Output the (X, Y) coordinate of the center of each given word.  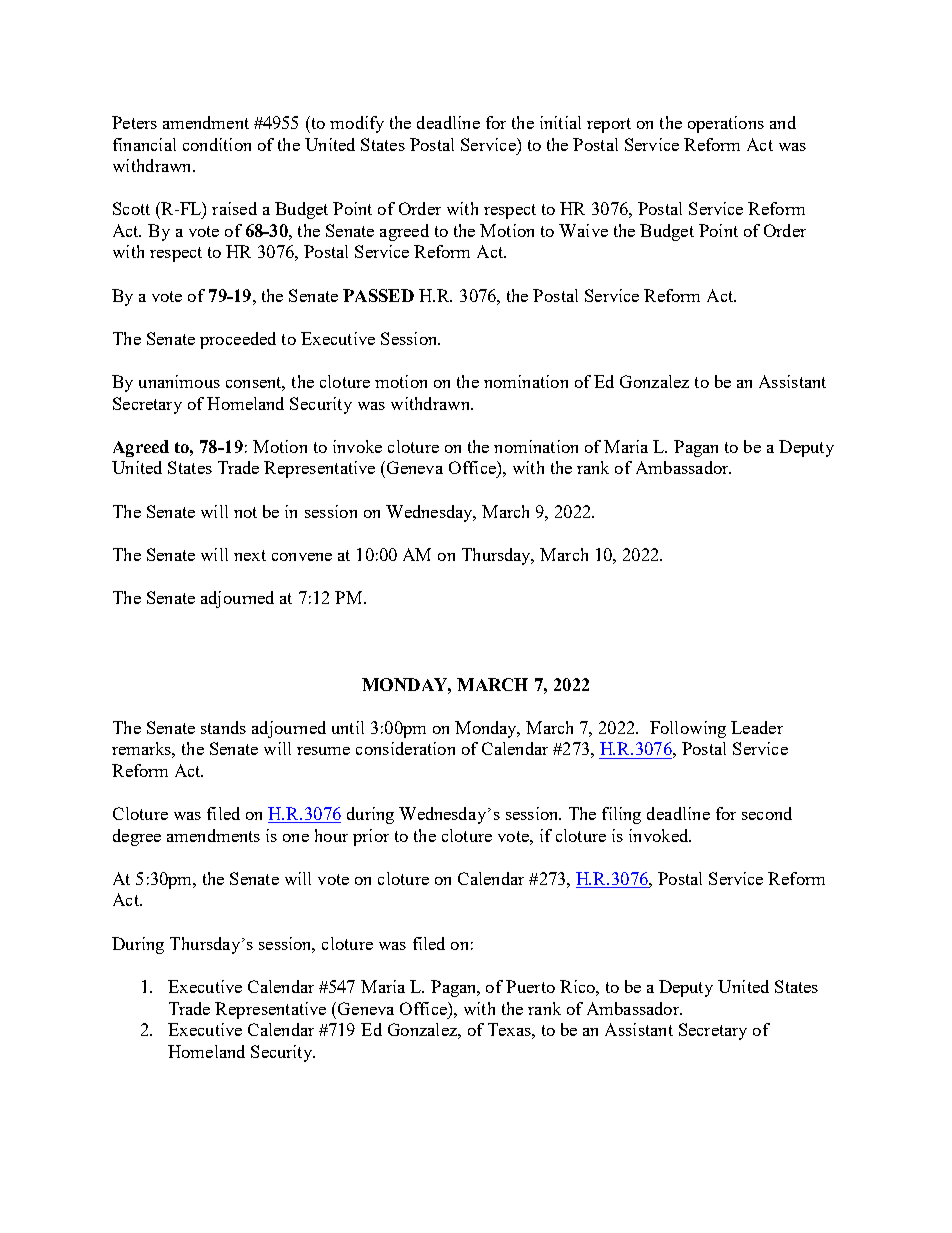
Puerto (530, 986)
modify (357, 124)
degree (137, 837)
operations (726, 124)
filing (621, 815)
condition (217, 144)
